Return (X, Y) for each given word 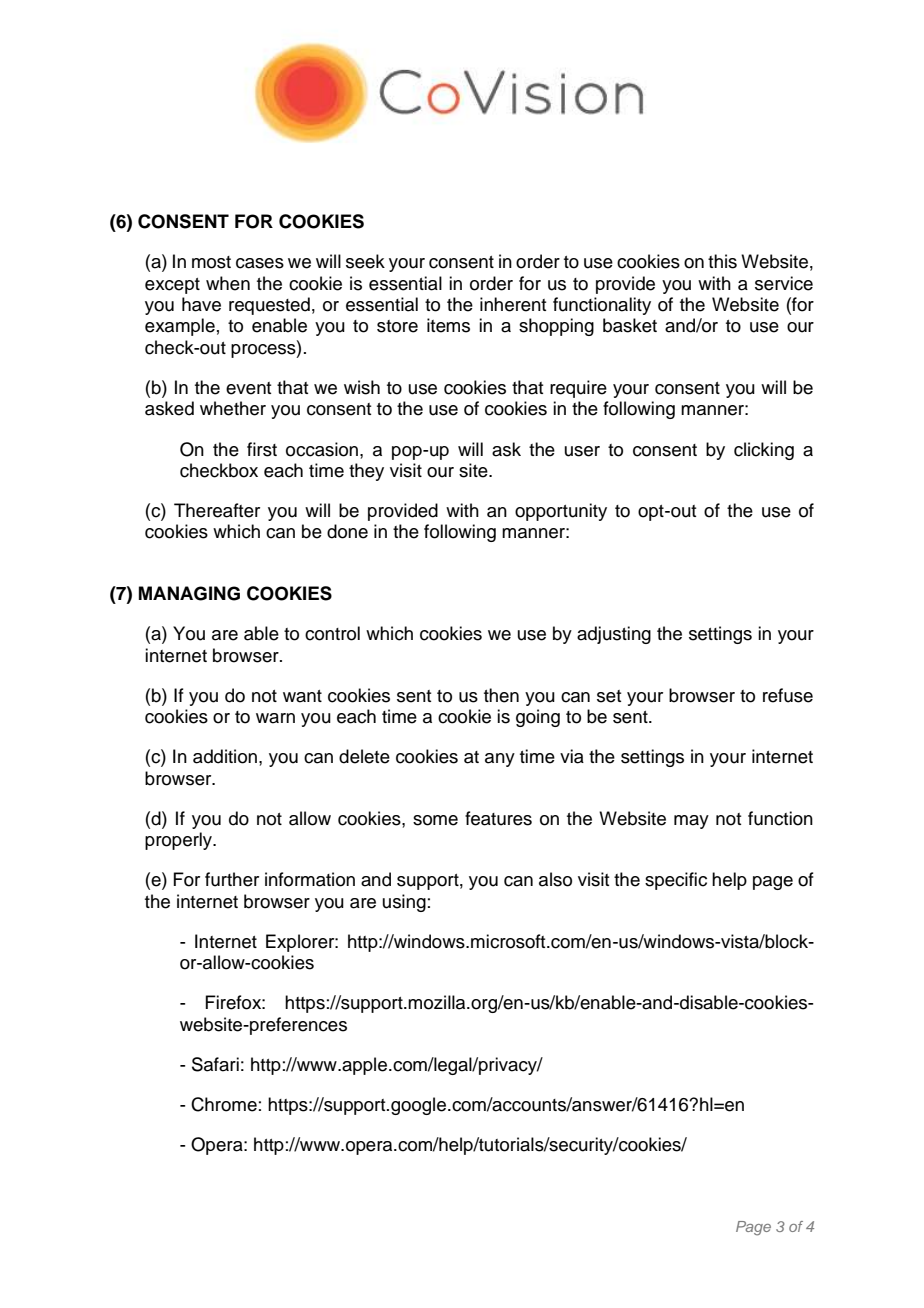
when (228, 283)
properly (180, 841)
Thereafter (217, 510)
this (722, 261)
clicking (764, 451)
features (498, 818)
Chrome (224, 1104)
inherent (513, 304)
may (691, 822)
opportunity (561, 512)
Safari (215, 1064)
